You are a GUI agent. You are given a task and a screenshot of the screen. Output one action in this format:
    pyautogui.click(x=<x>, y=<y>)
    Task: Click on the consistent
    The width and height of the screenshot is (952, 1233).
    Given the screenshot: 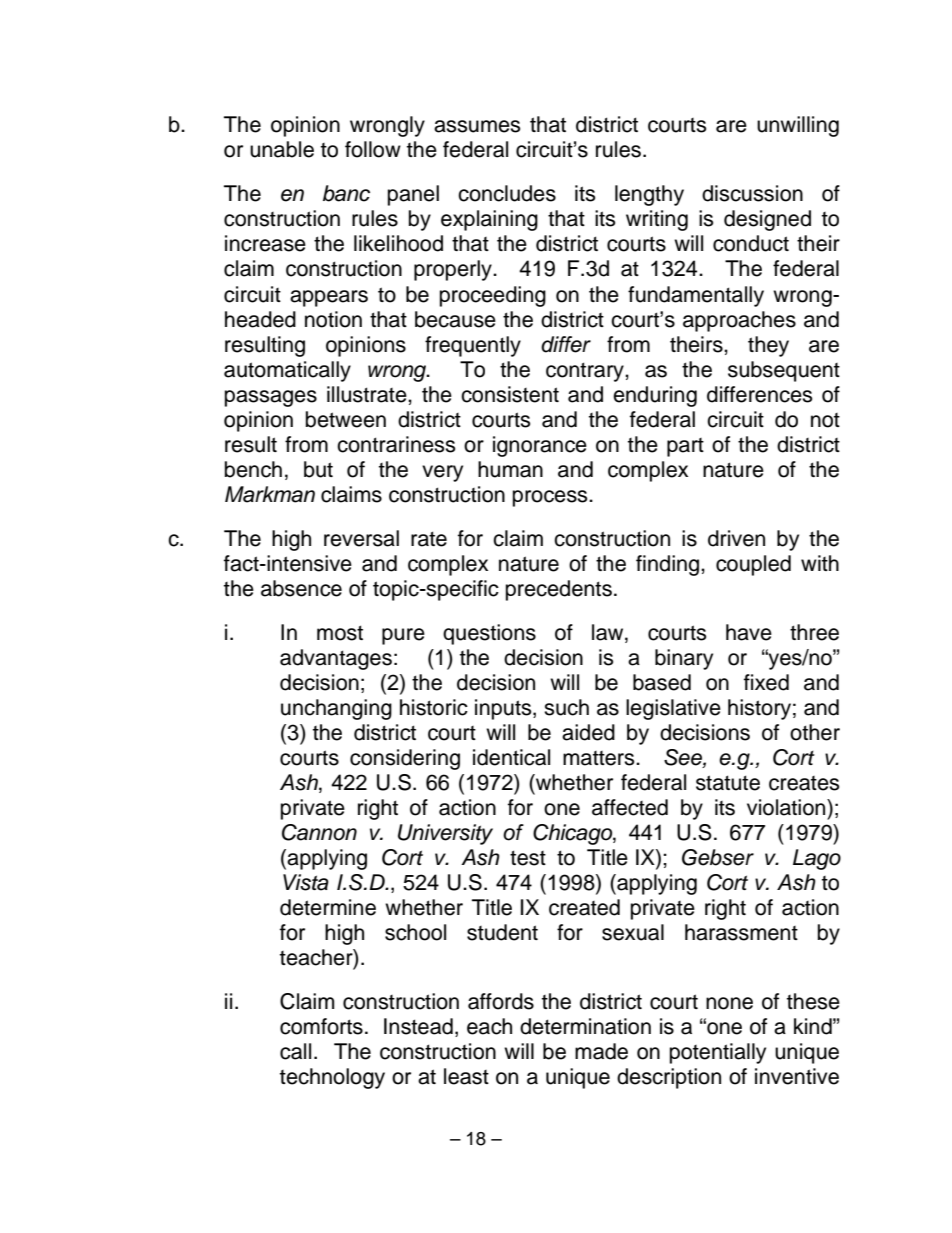 What is the action you would take?
    pyautogui.click(x=510, y=394)
